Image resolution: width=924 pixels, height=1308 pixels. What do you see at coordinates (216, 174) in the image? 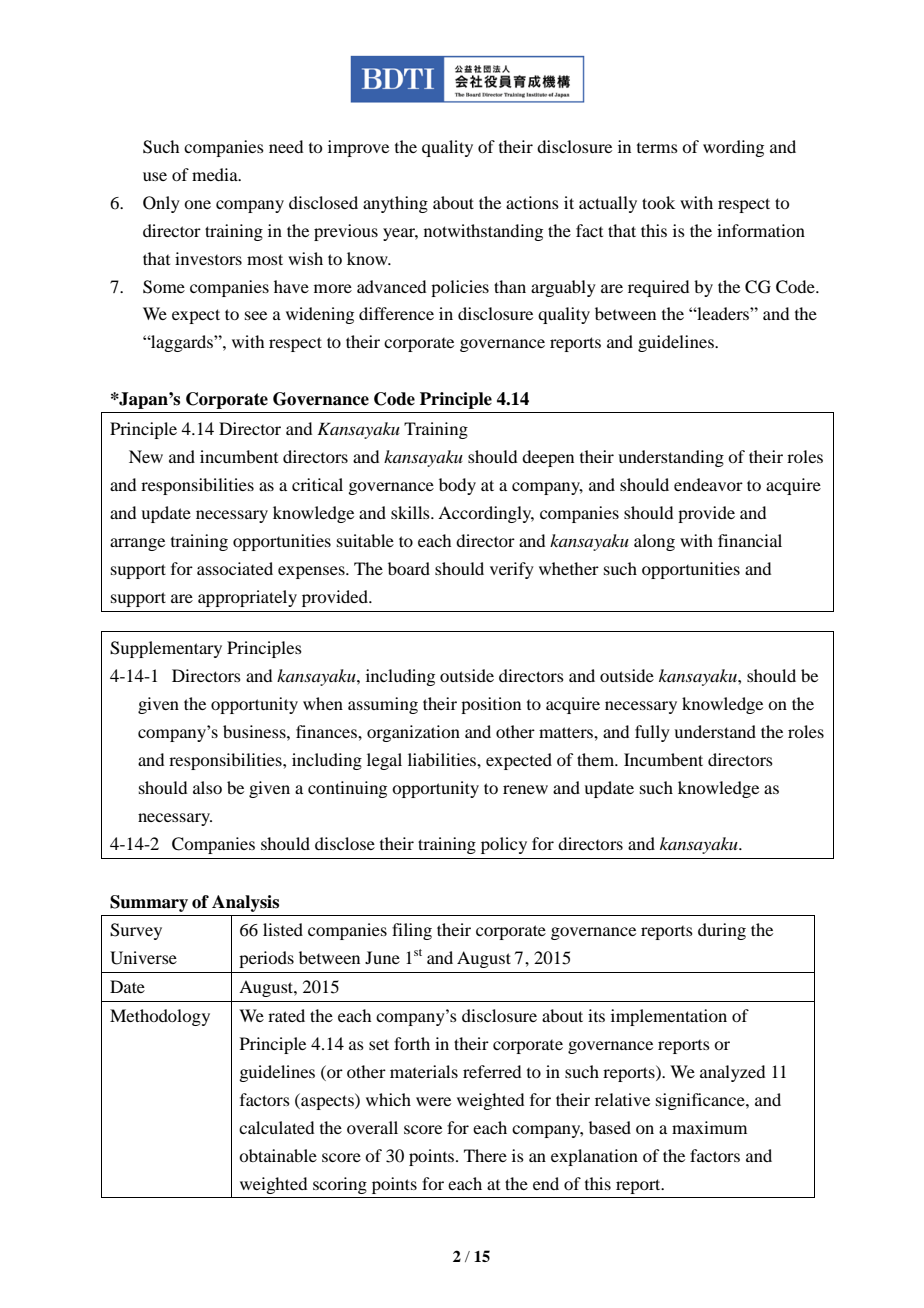
I see `media` at bounding box center [216, 174].
